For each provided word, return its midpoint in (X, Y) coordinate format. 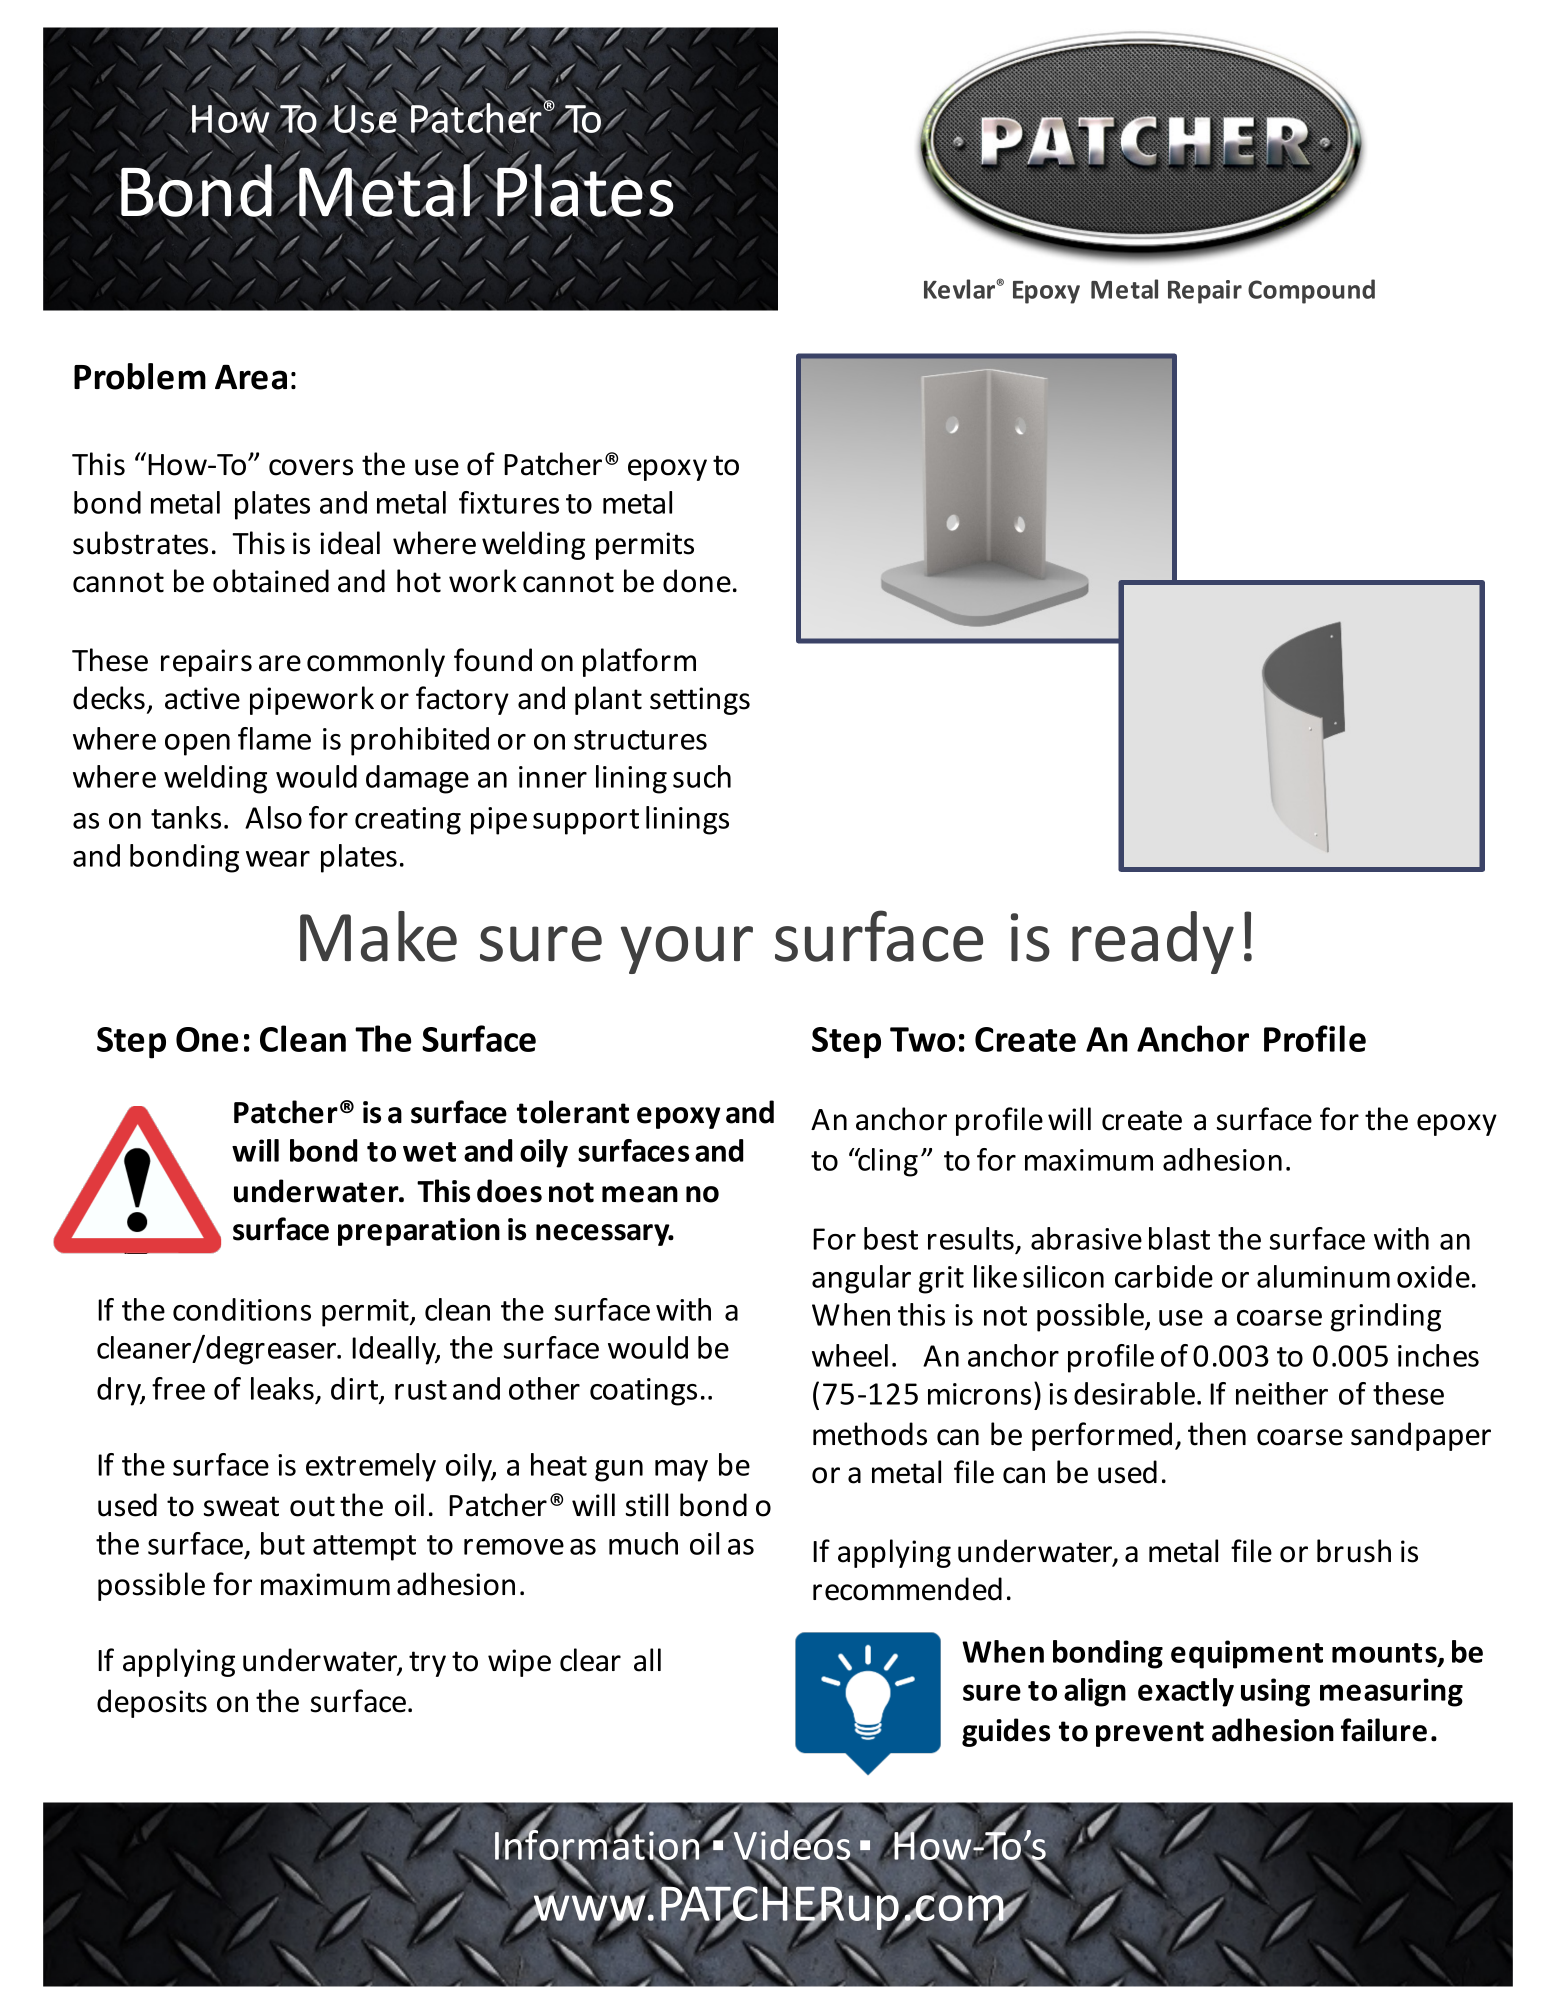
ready (1153, 942)
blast (1179, 1238)
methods (870, 1434)
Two (922, 1039)
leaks (282, 1388)
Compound (1311, 291)
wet (429, 1152)
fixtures (509, 502)
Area (251, 377)
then (1217, 1434)
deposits (152, 1703)
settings (700, 701)
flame (274, 738)
